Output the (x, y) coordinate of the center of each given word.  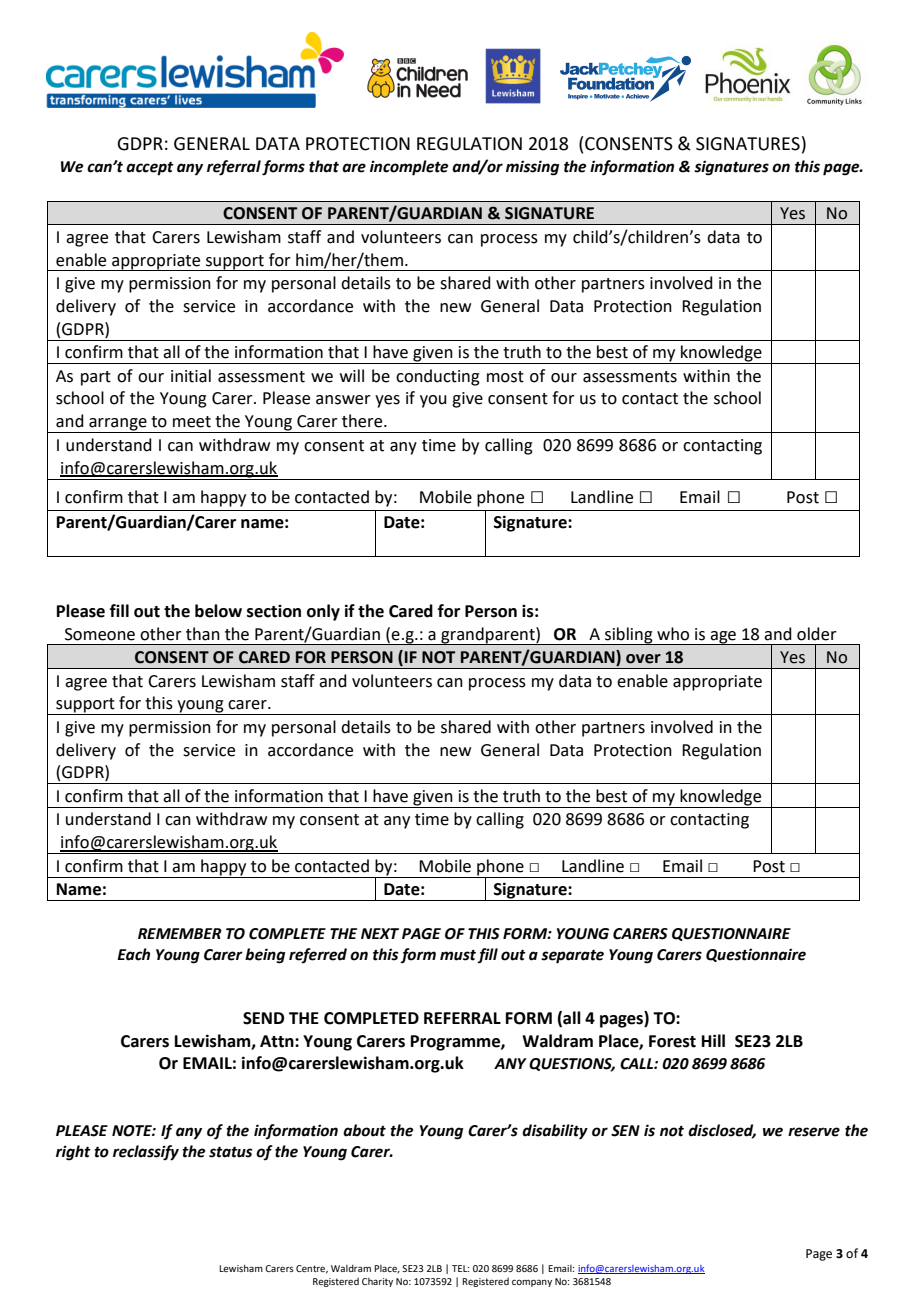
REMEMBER (180, 933)
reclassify (146, 1153)
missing (532, 168)
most (505, 377)
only (323, 612)
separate (572, 957)
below (218, 611)
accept (150, 169)
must (458, 955)
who (673, 634)
